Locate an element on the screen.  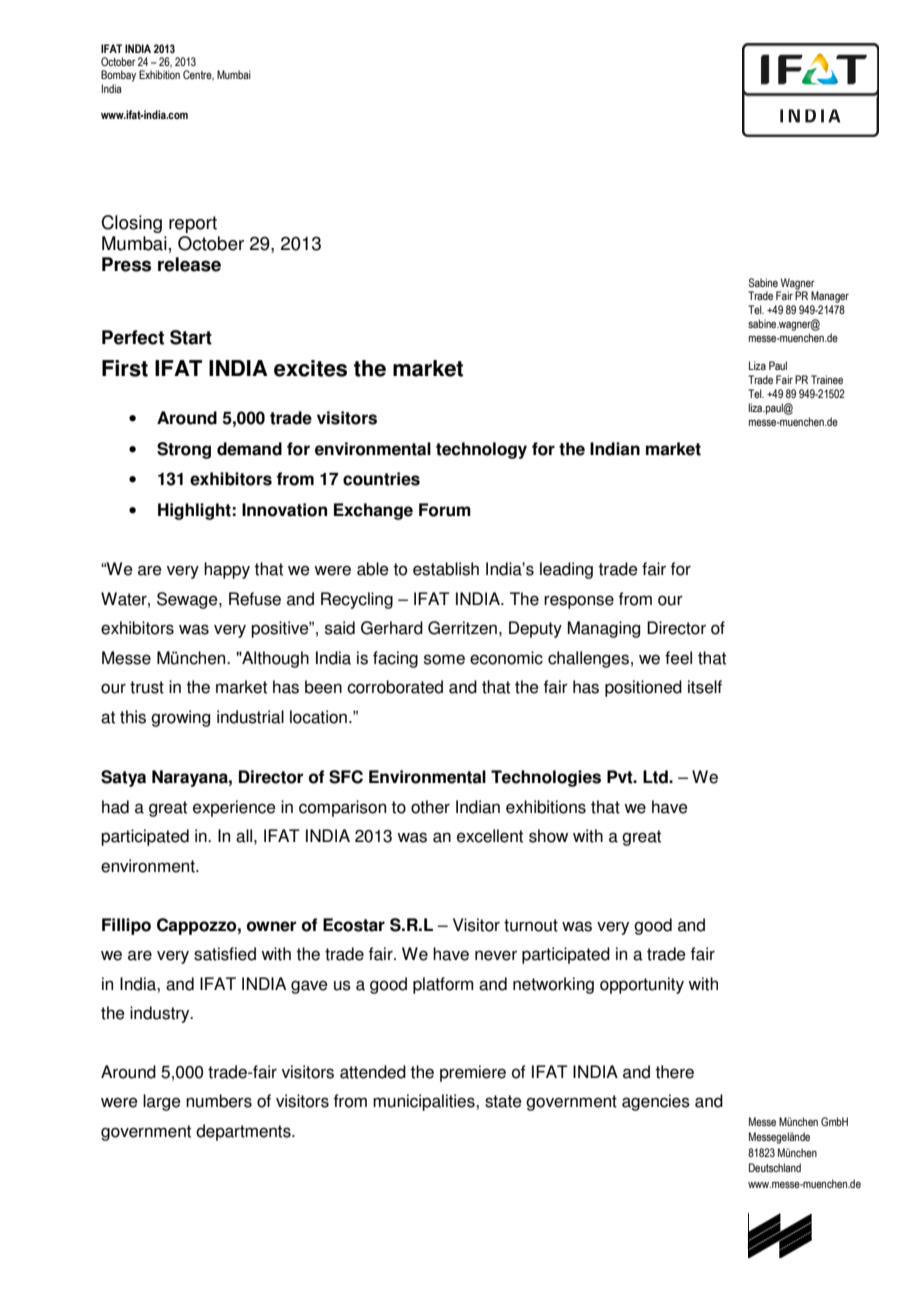
Sewage is located at coordinates (188, 600).
